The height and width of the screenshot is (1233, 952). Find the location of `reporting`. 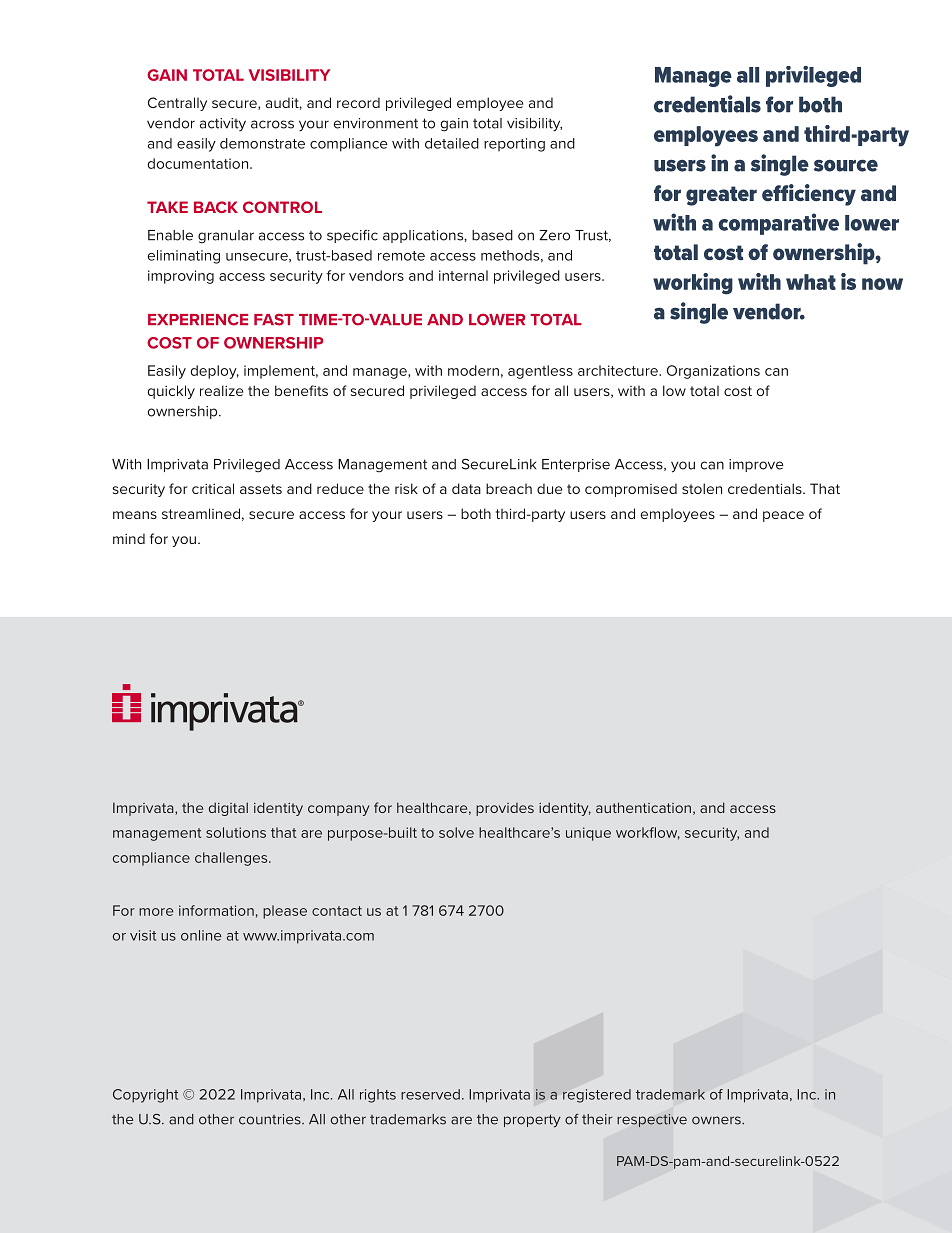

reporting is located at coordinates (514, 145).
